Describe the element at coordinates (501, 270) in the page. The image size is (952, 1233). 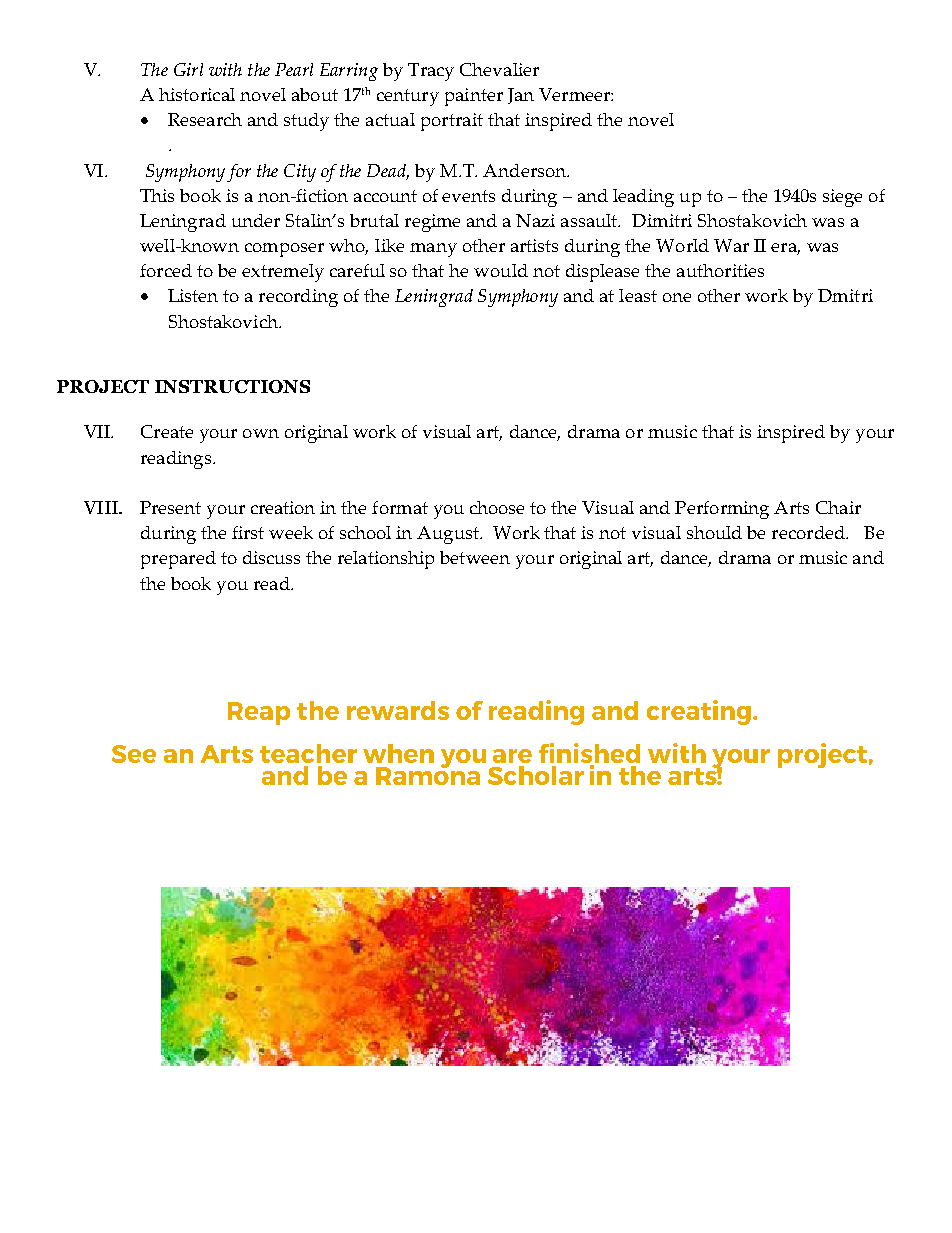
I see `would` at that location.
